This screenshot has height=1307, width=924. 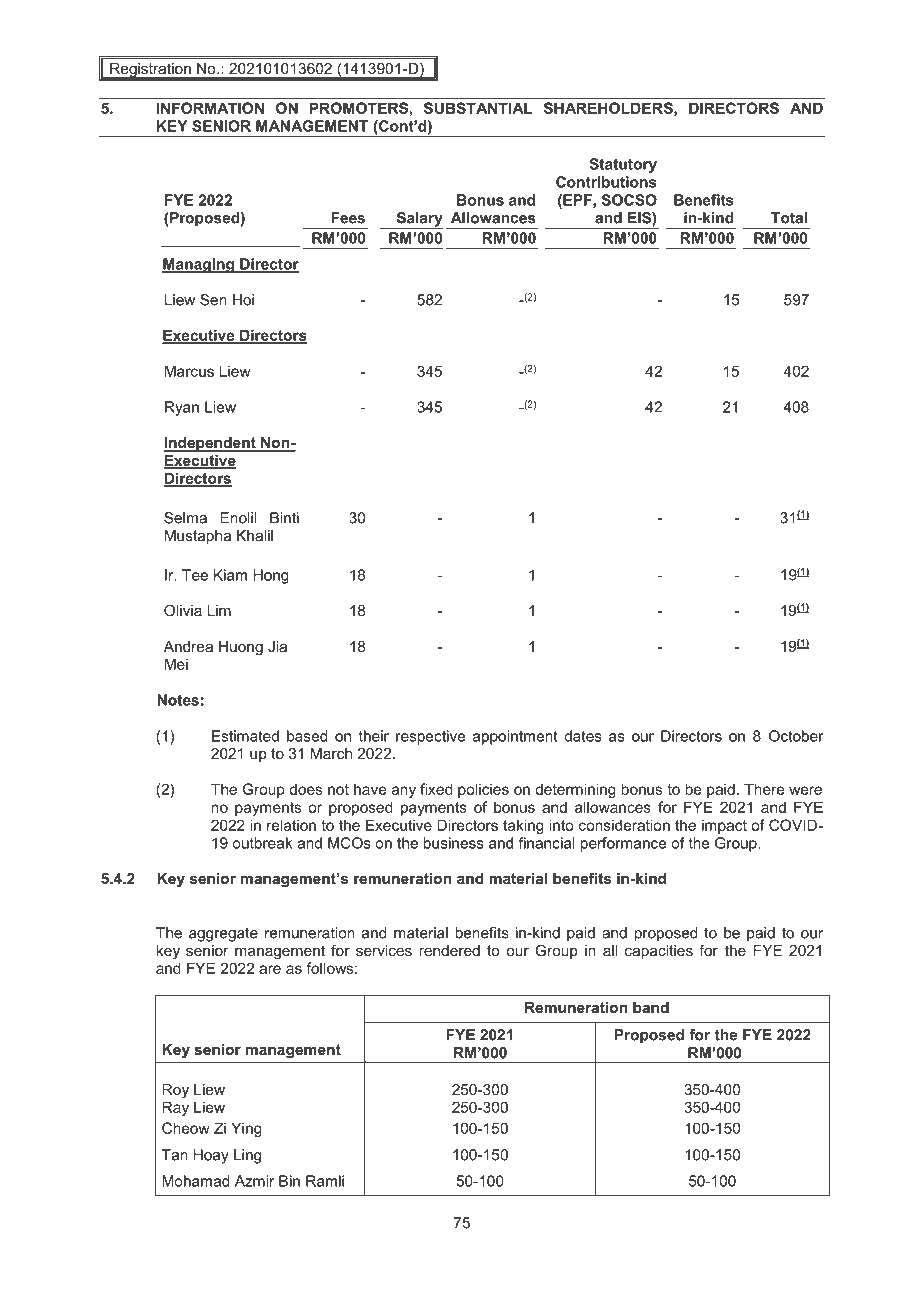 I want to click on Total, so click(x=789, y=218).
